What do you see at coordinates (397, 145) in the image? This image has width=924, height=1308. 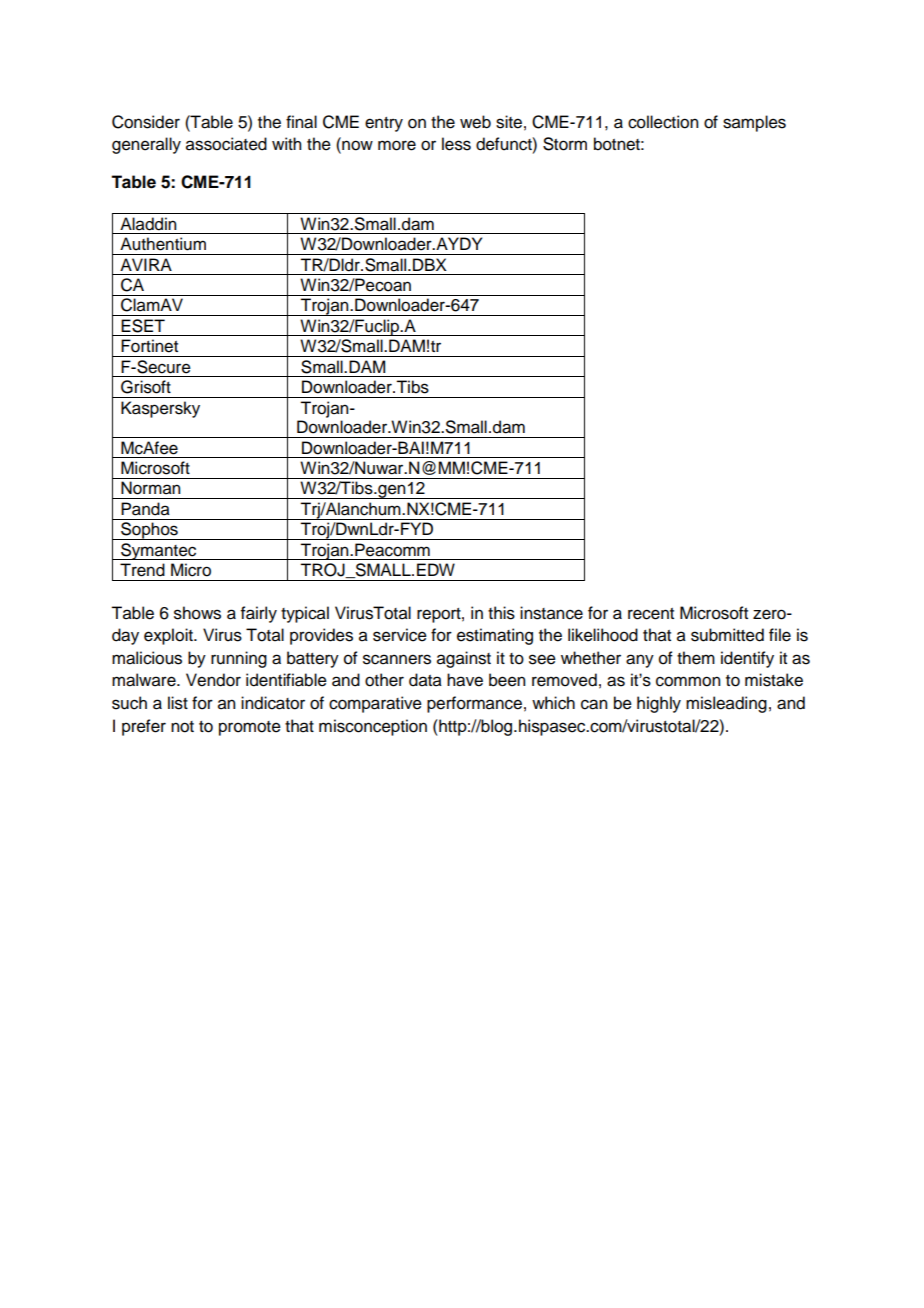 I see `more` at bounding box center [397, 145].
